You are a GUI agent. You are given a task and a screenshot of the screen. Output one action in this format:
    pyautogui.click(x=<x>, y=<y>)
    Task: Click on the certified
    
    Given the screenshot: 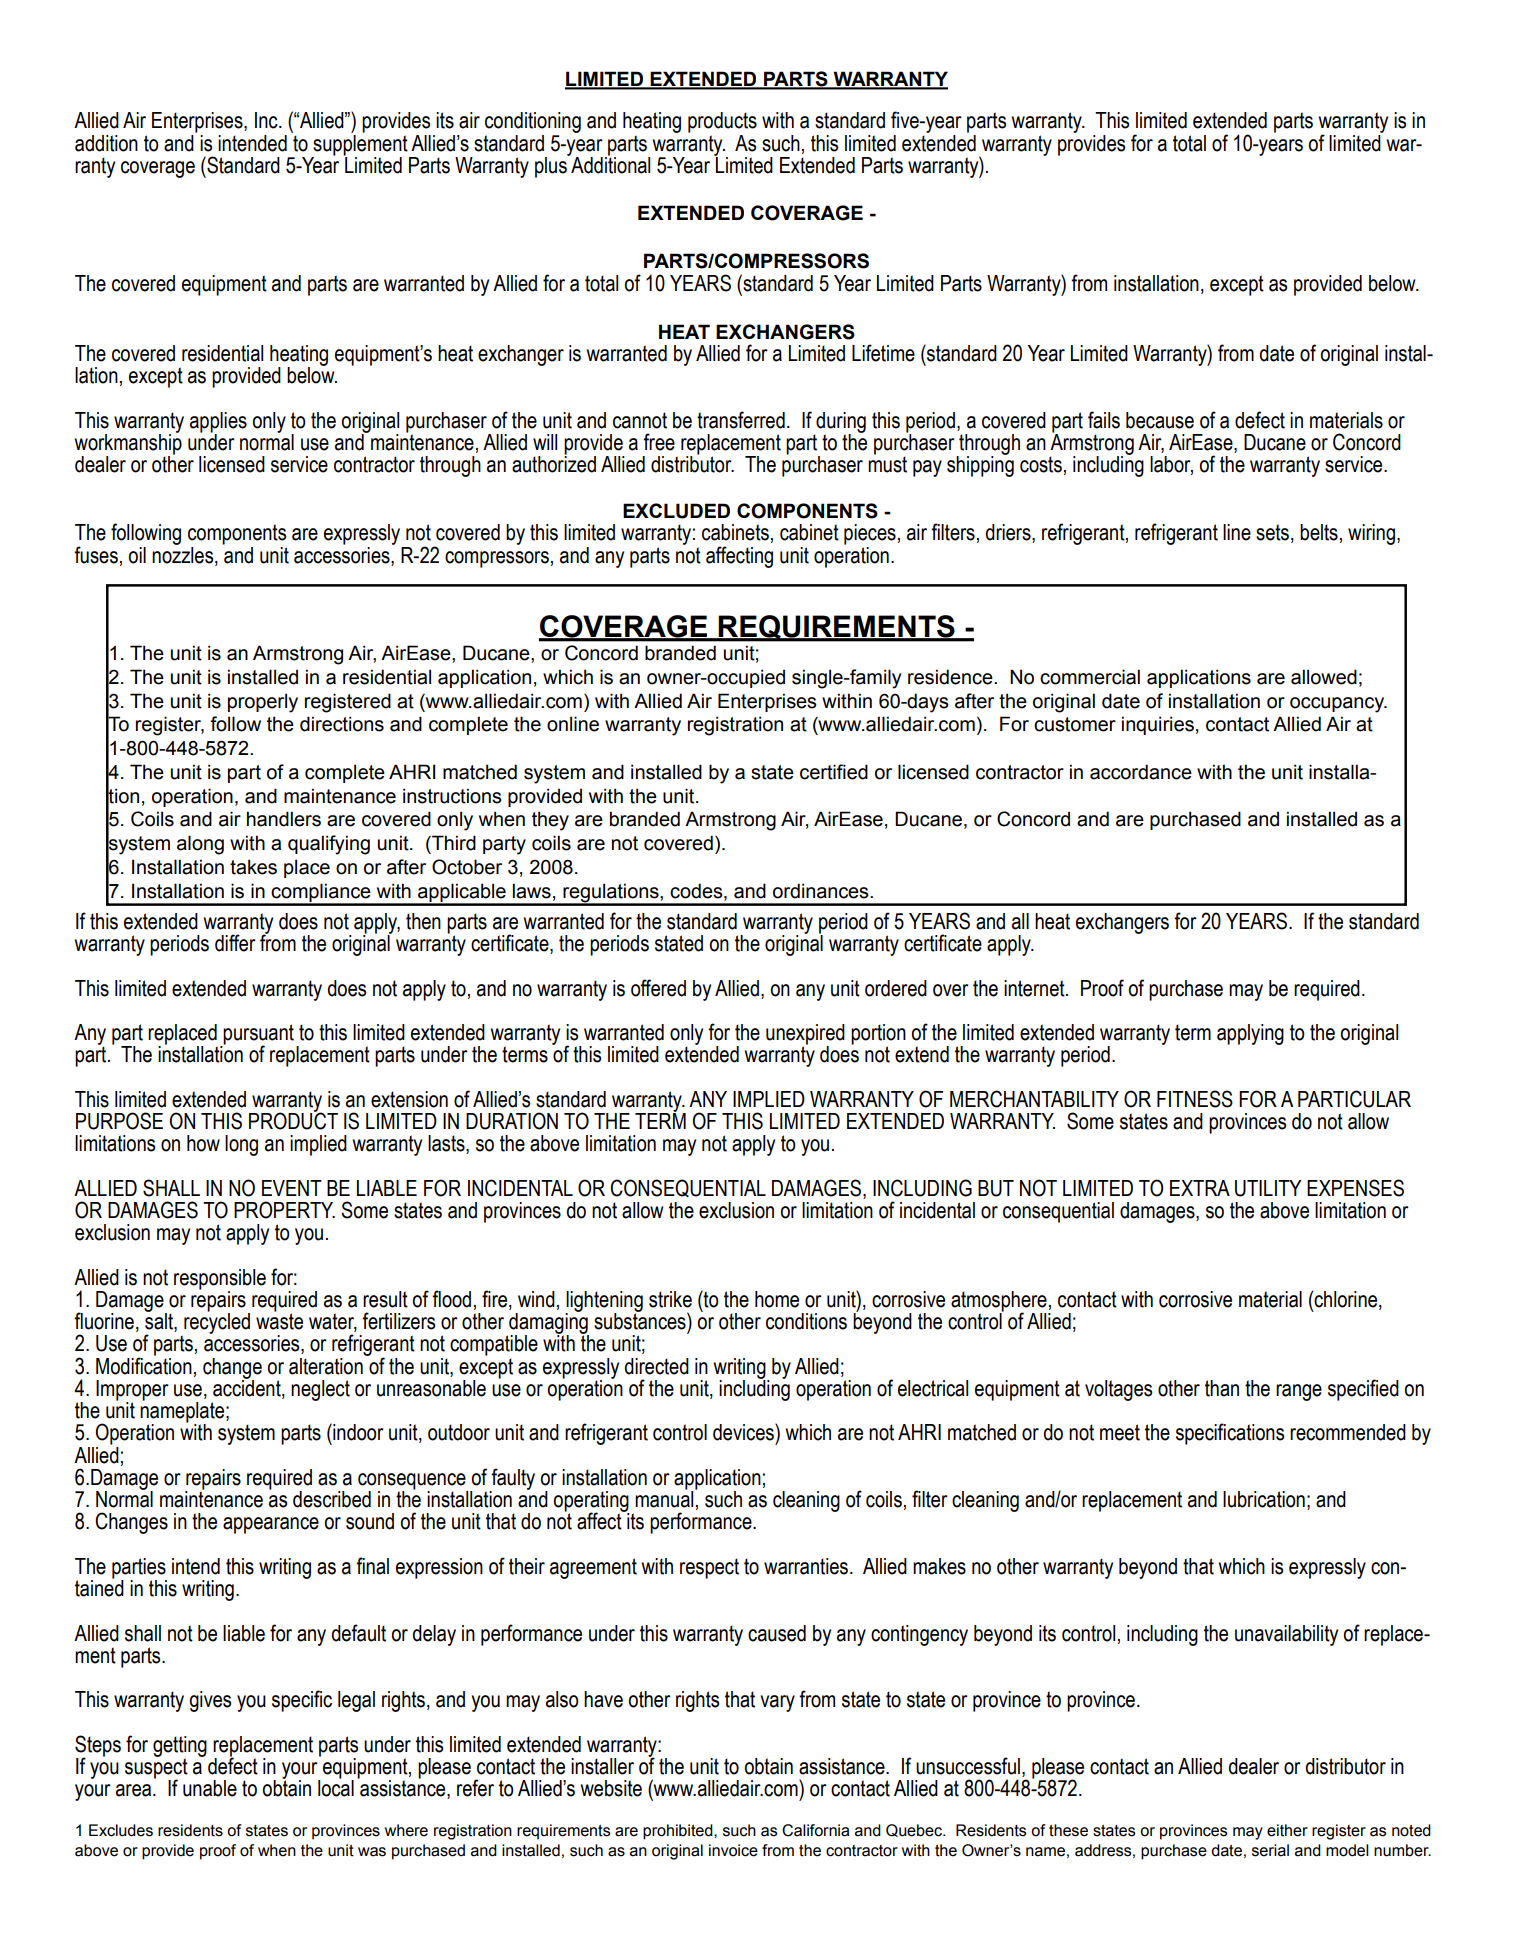 What is the action you would take?
    pyautogui.click(x=834, y=772)
